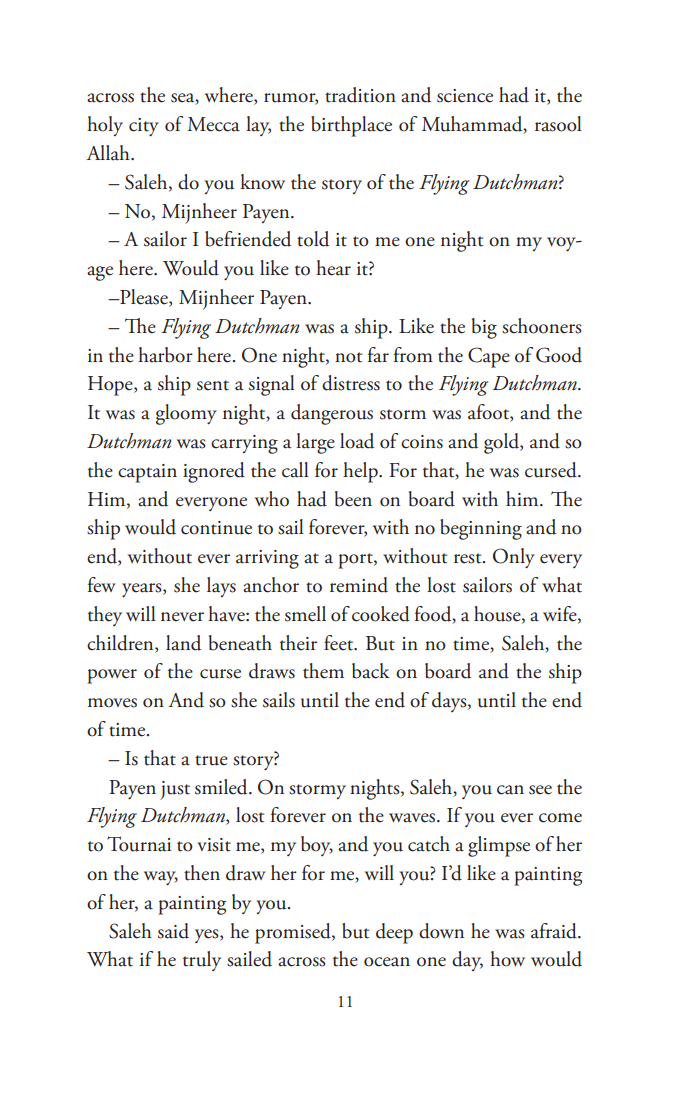 Image resolution: width=691 pixels, height=1110 pixels. What do you see at coordinates (353, 499) in the page?
I see `been` at bounding box center [353, 499].
